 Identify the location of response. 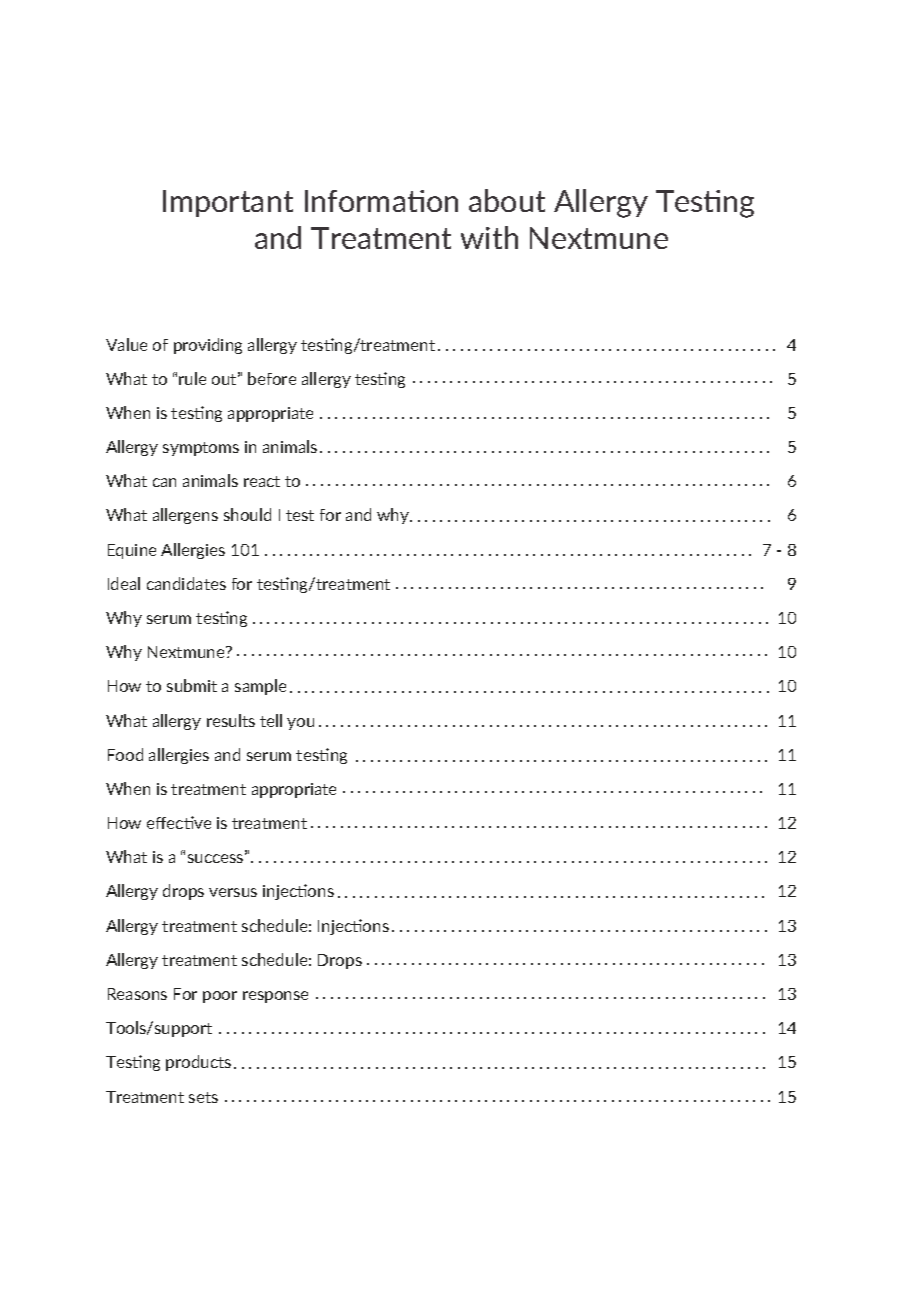
(275, 997).
